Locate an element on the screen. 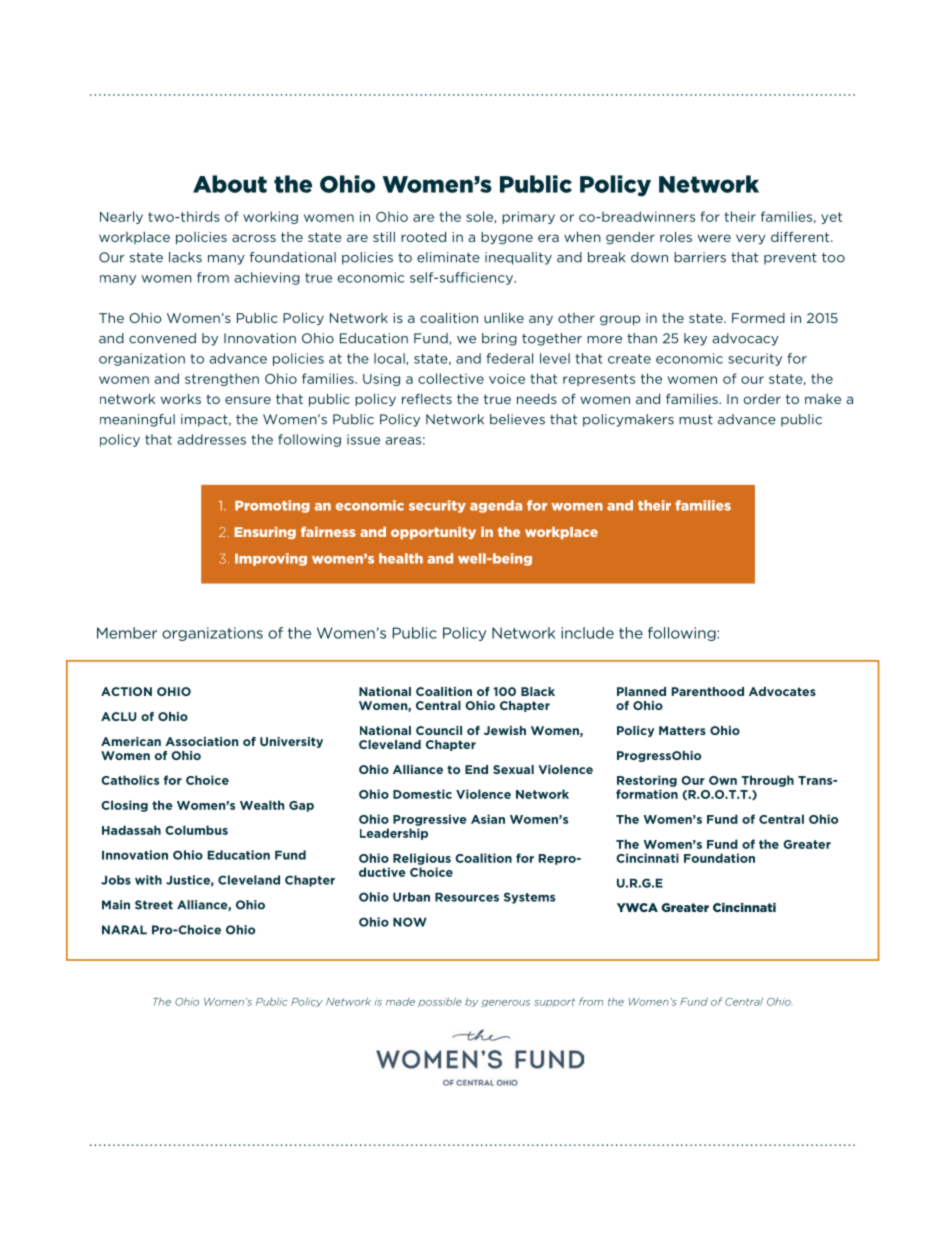 Image resolution: width=952 pixels, height=1233 pixels. include is located at coordinates (587, 633).
